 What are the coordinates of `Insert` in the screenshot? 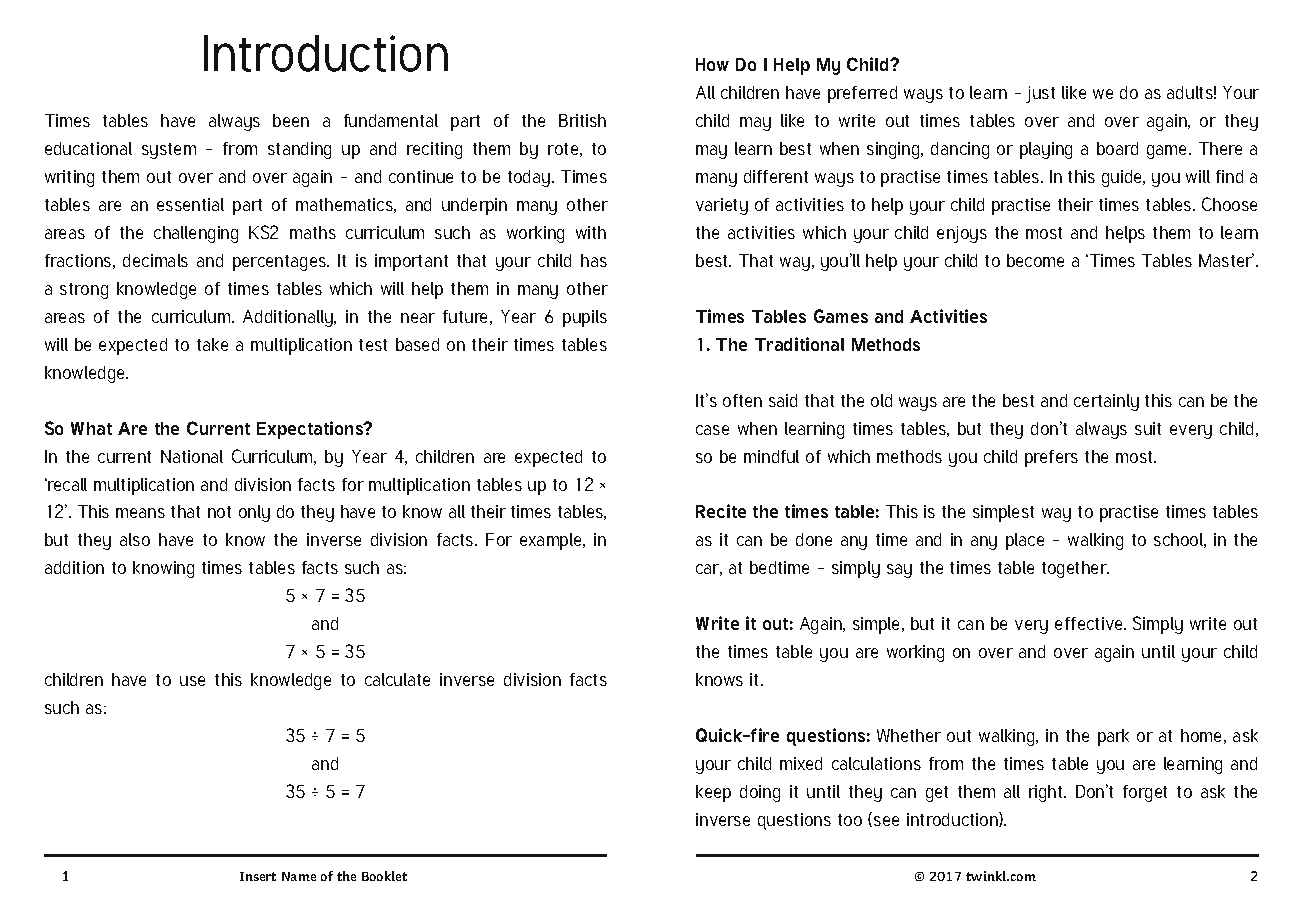 It's located at (258, 876).
